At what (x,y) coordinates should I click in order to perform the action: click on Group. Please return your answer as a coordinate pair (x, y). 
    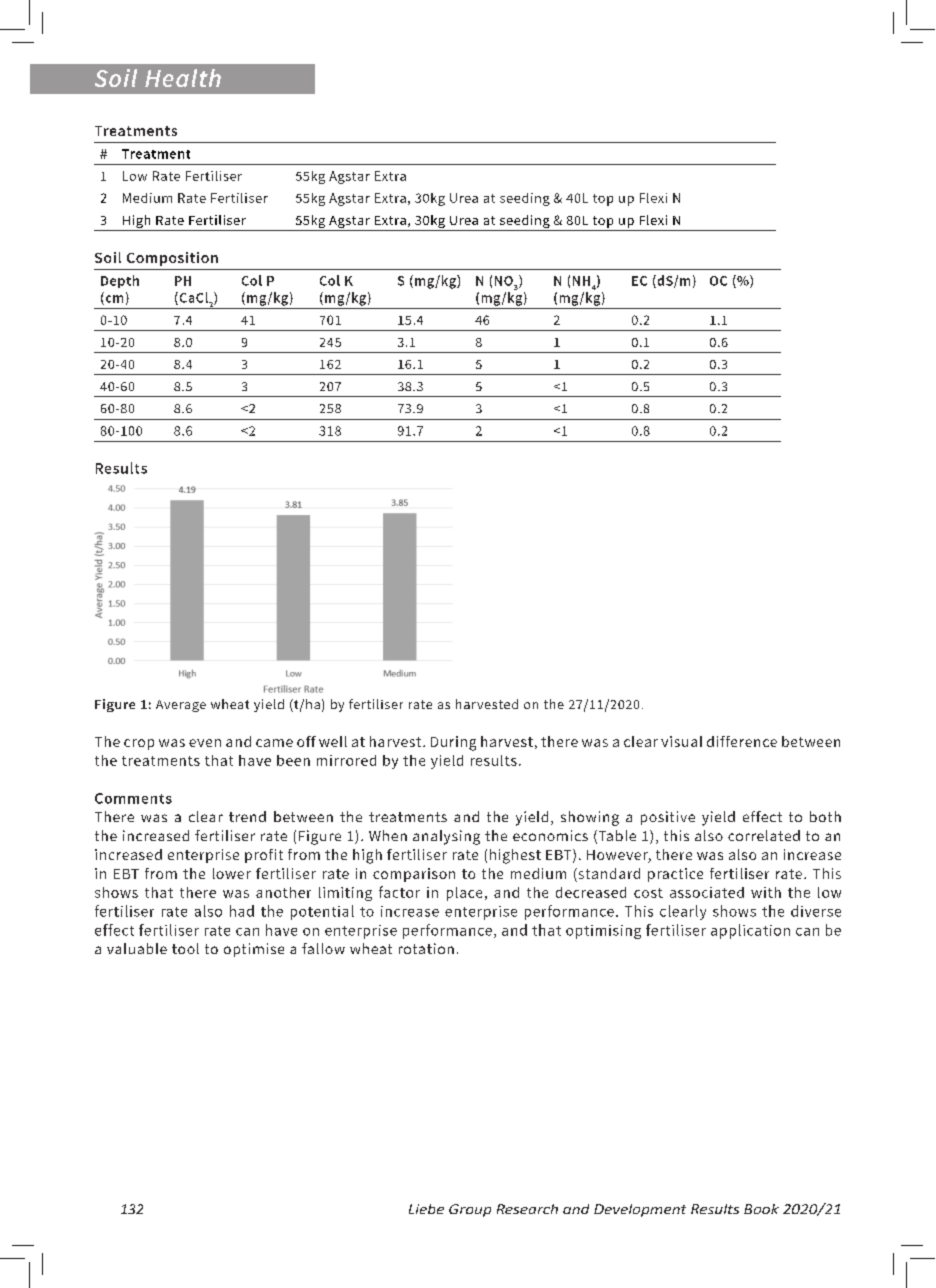
    Looking at the image, I should click on (470, 1210).
